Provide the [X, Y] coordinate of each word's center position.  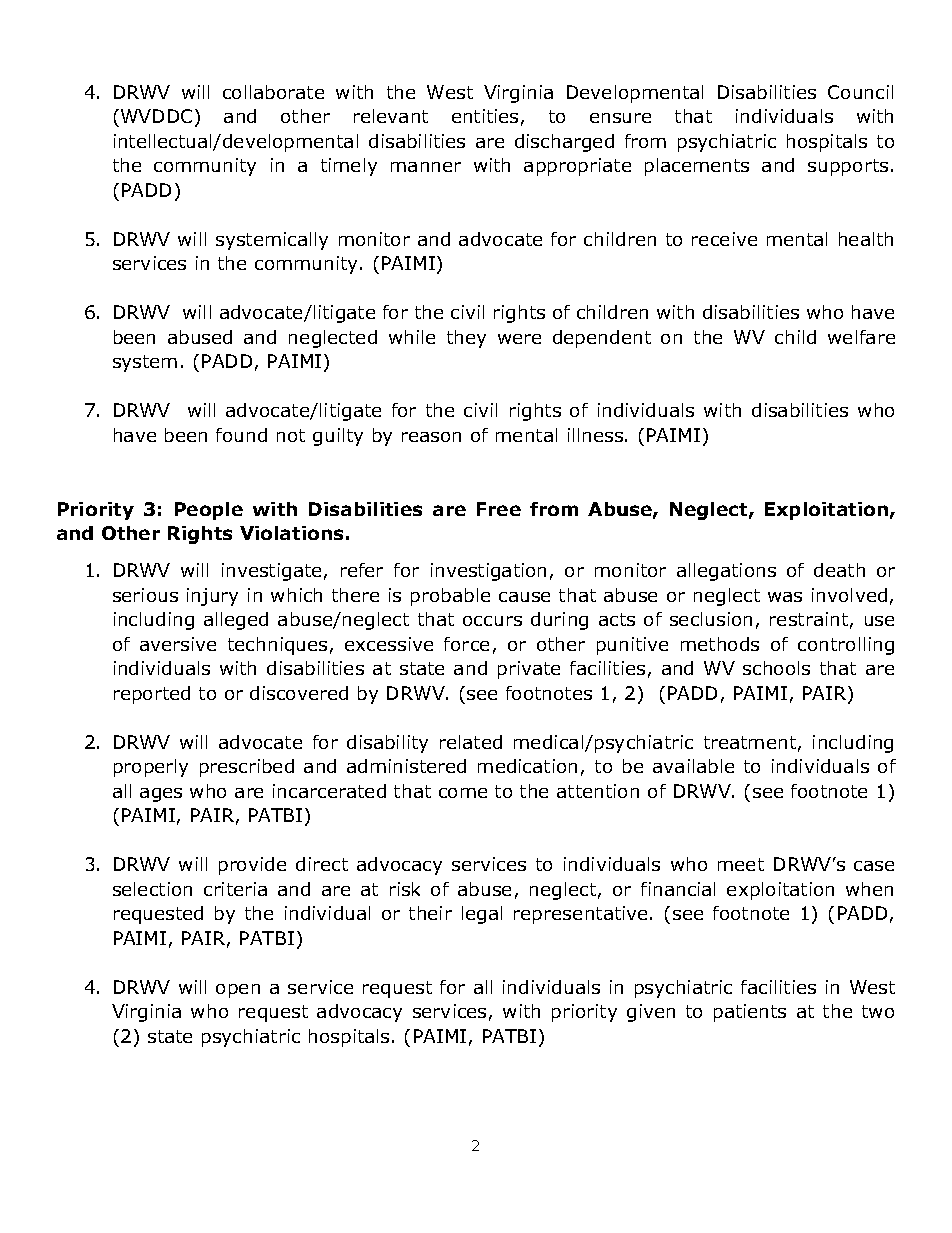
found [241, 435]
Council [860, 92]
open [238, 991]
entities [485, 116]
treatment [750, 742]
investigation [488, 572]
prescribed [247, 768]
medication [527, 766]
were [519, 339]
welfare [861, 337]
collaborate [273, 92]
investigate [271, 572]
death [839, 570]
